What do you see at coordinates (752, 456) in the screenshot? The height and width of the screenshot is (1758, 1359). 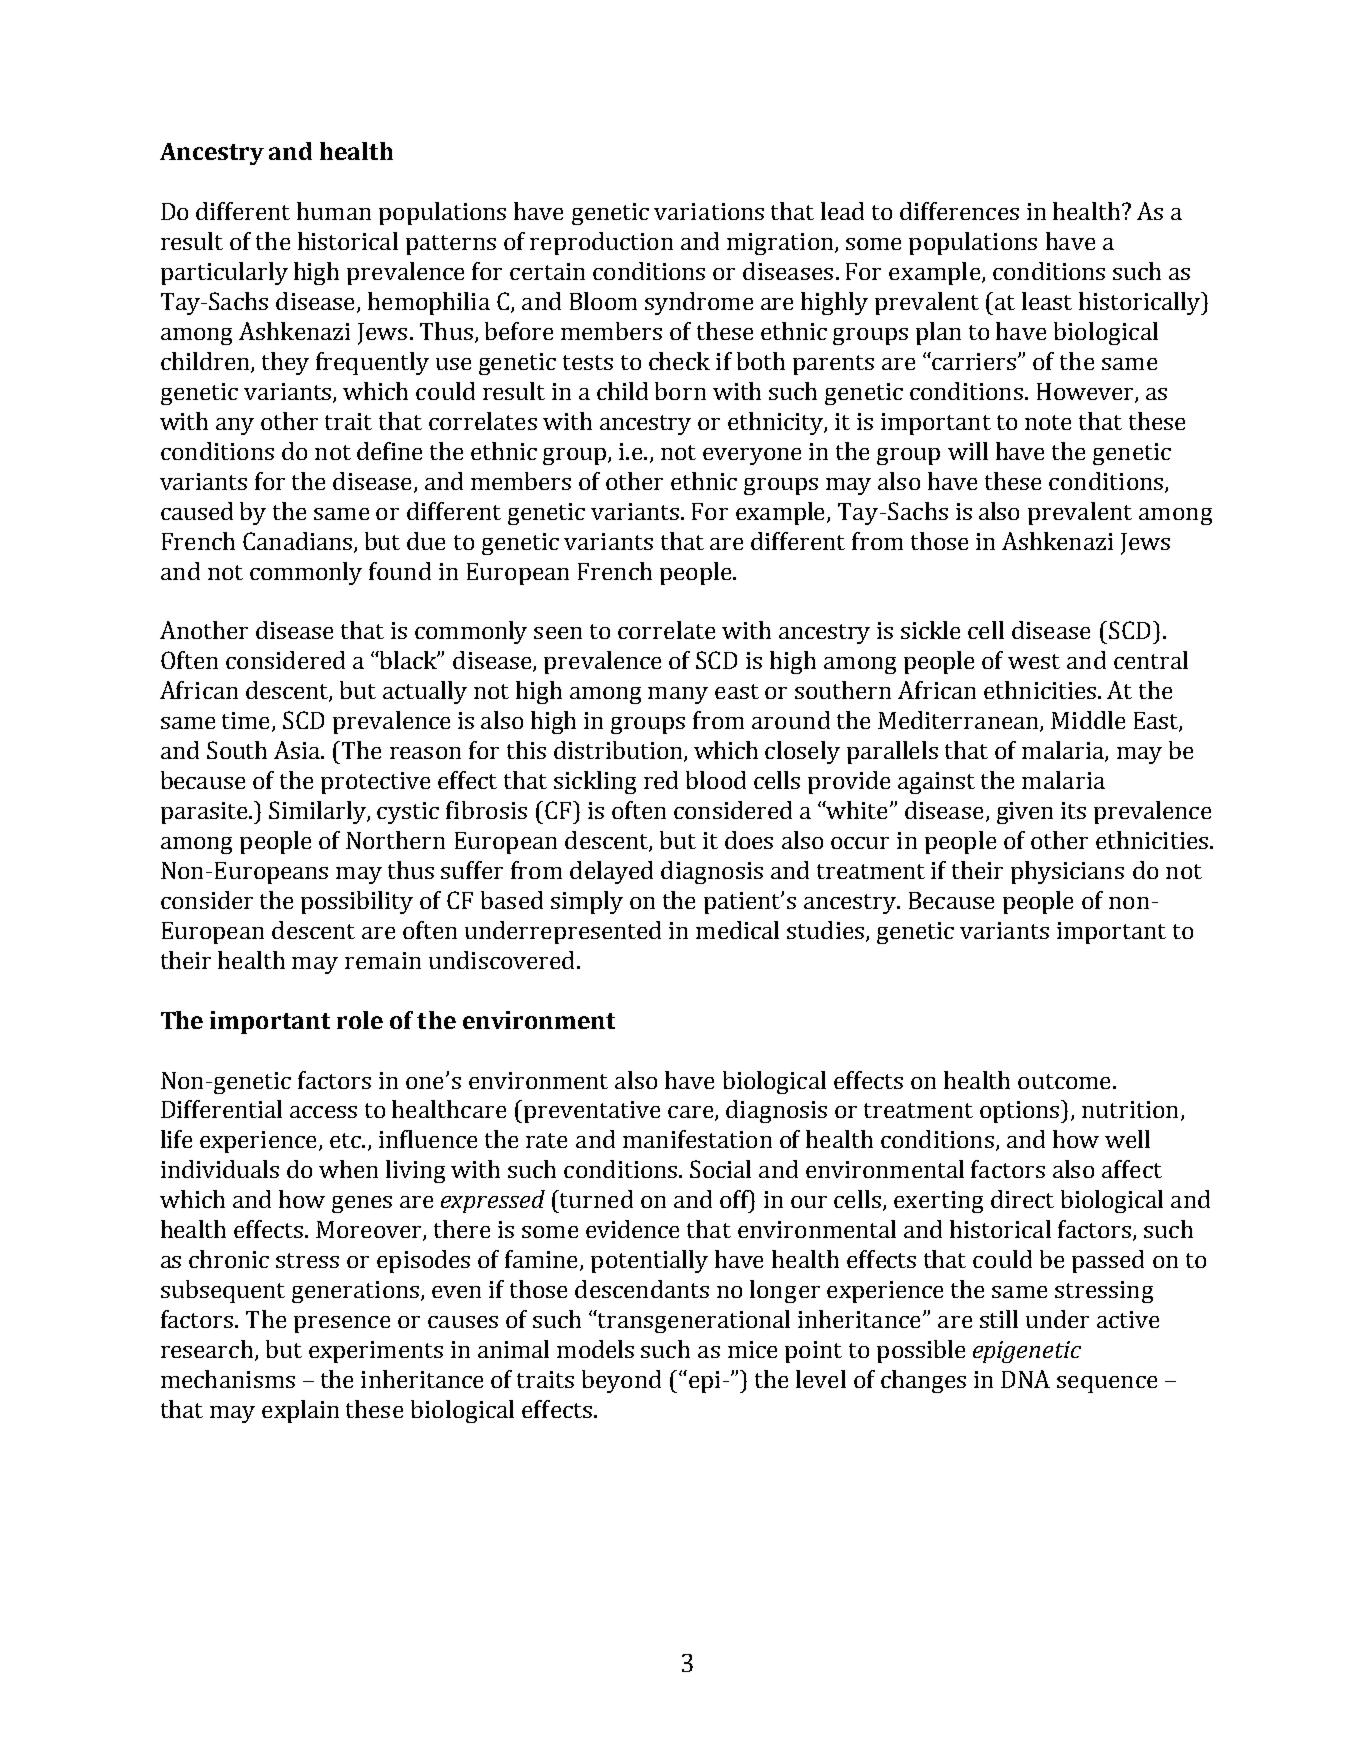 I see `everyone` at bounding box center [752, 456].
